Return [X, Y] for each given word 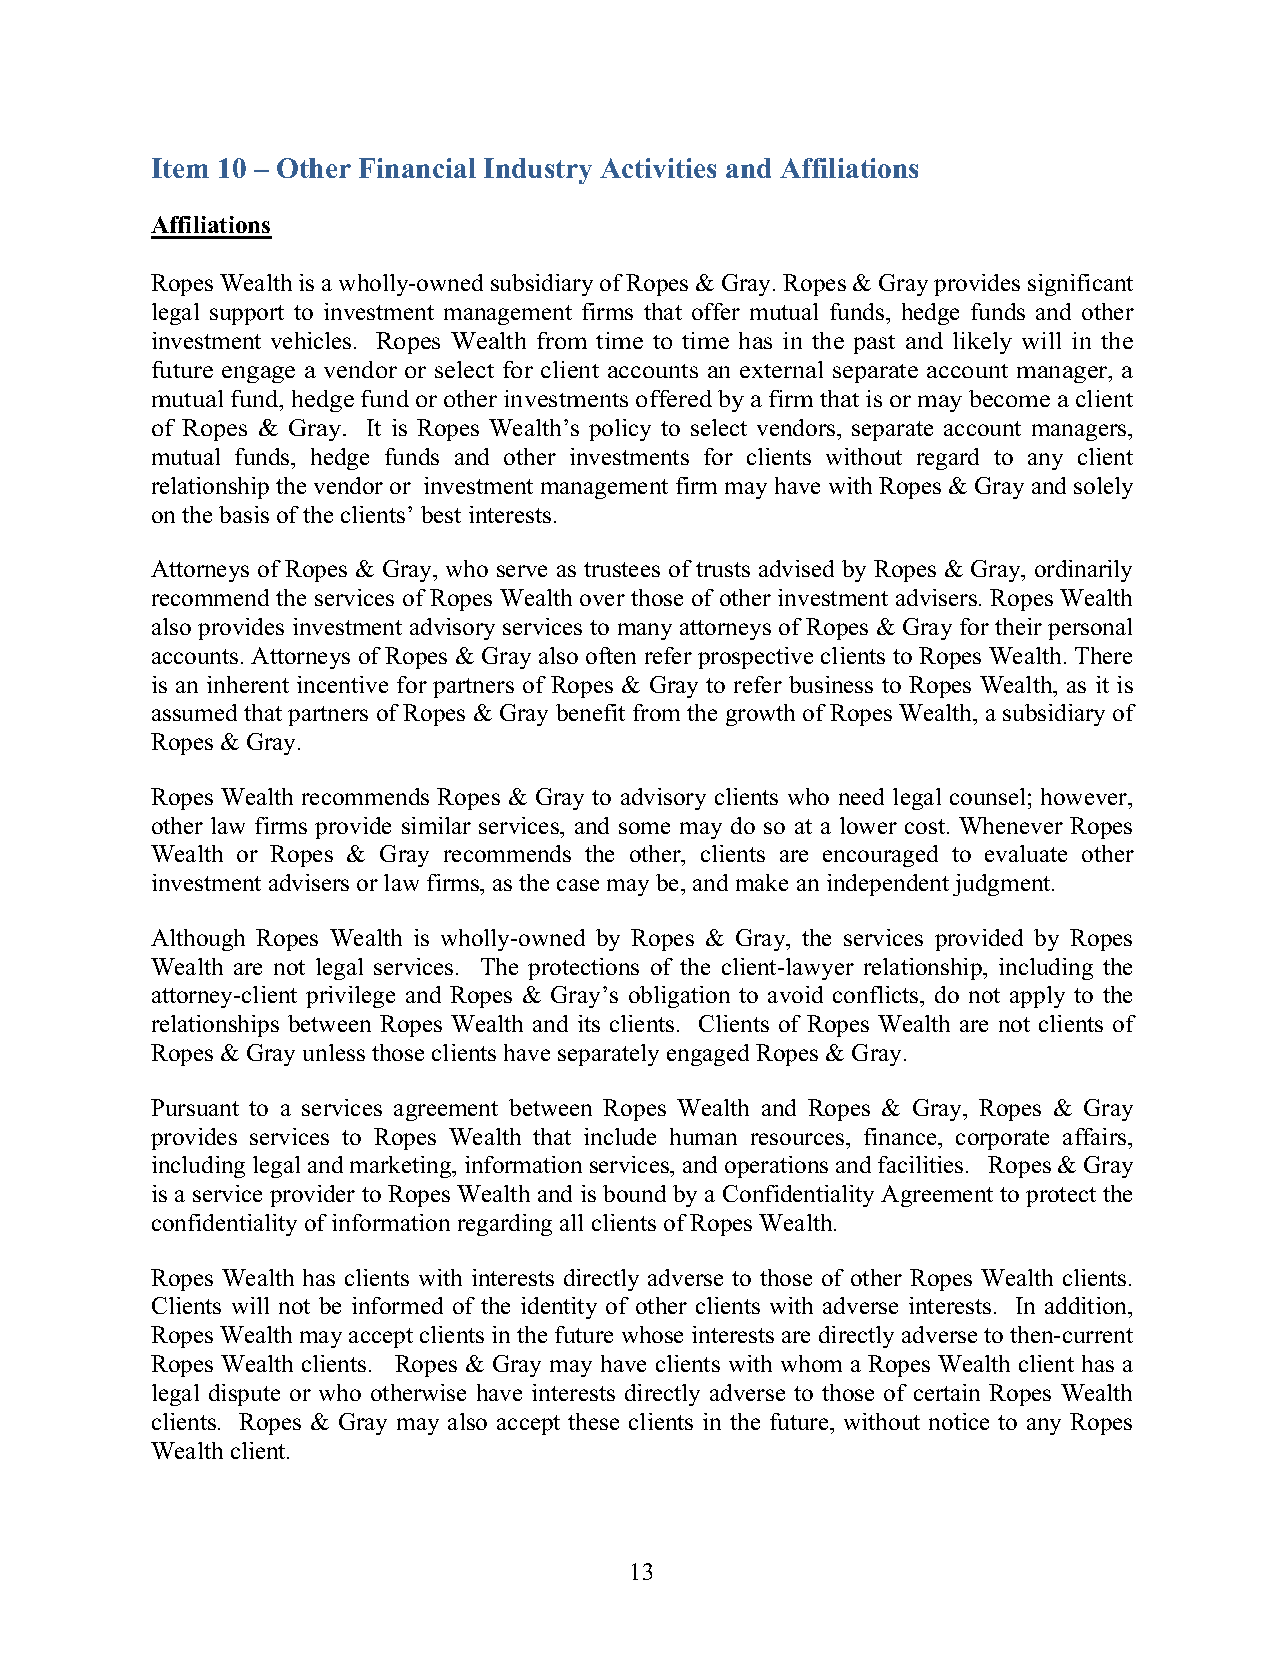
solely [1103, 488]
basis [244, 514]
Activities [658, 168]
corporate [1002, 1140]
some [644, 828]
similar [436, 825]
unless [334, 1052]
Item [180, 168]
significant [1080, 285]
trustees [622, 569]
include [620, 1136]
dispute [244, 1395]
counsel [987, 796]
